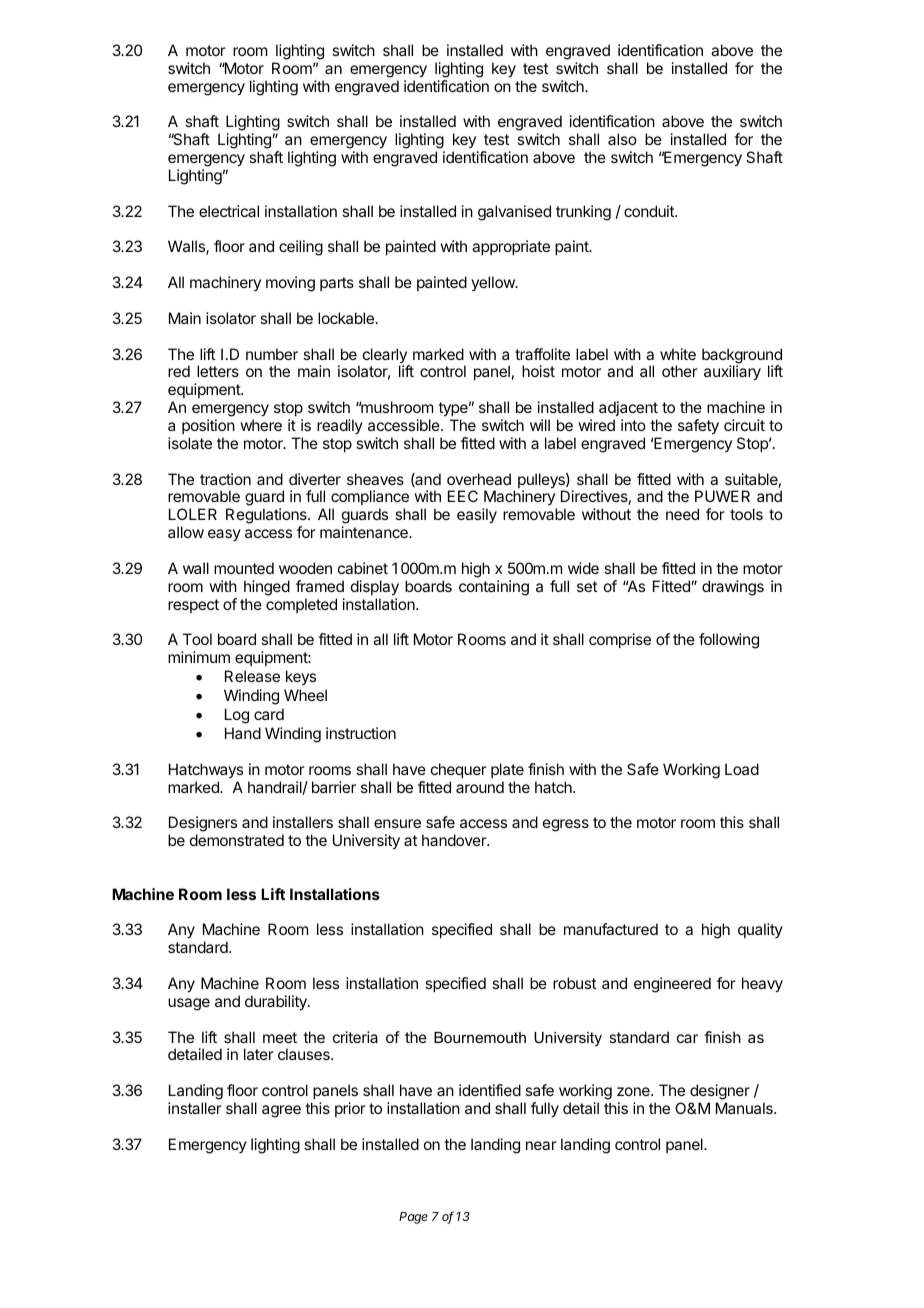 This document has width=924, height=1308. What do you see at coordinates (494, 588) in the document?
I see `containing` at bounding box center [494, 588].
